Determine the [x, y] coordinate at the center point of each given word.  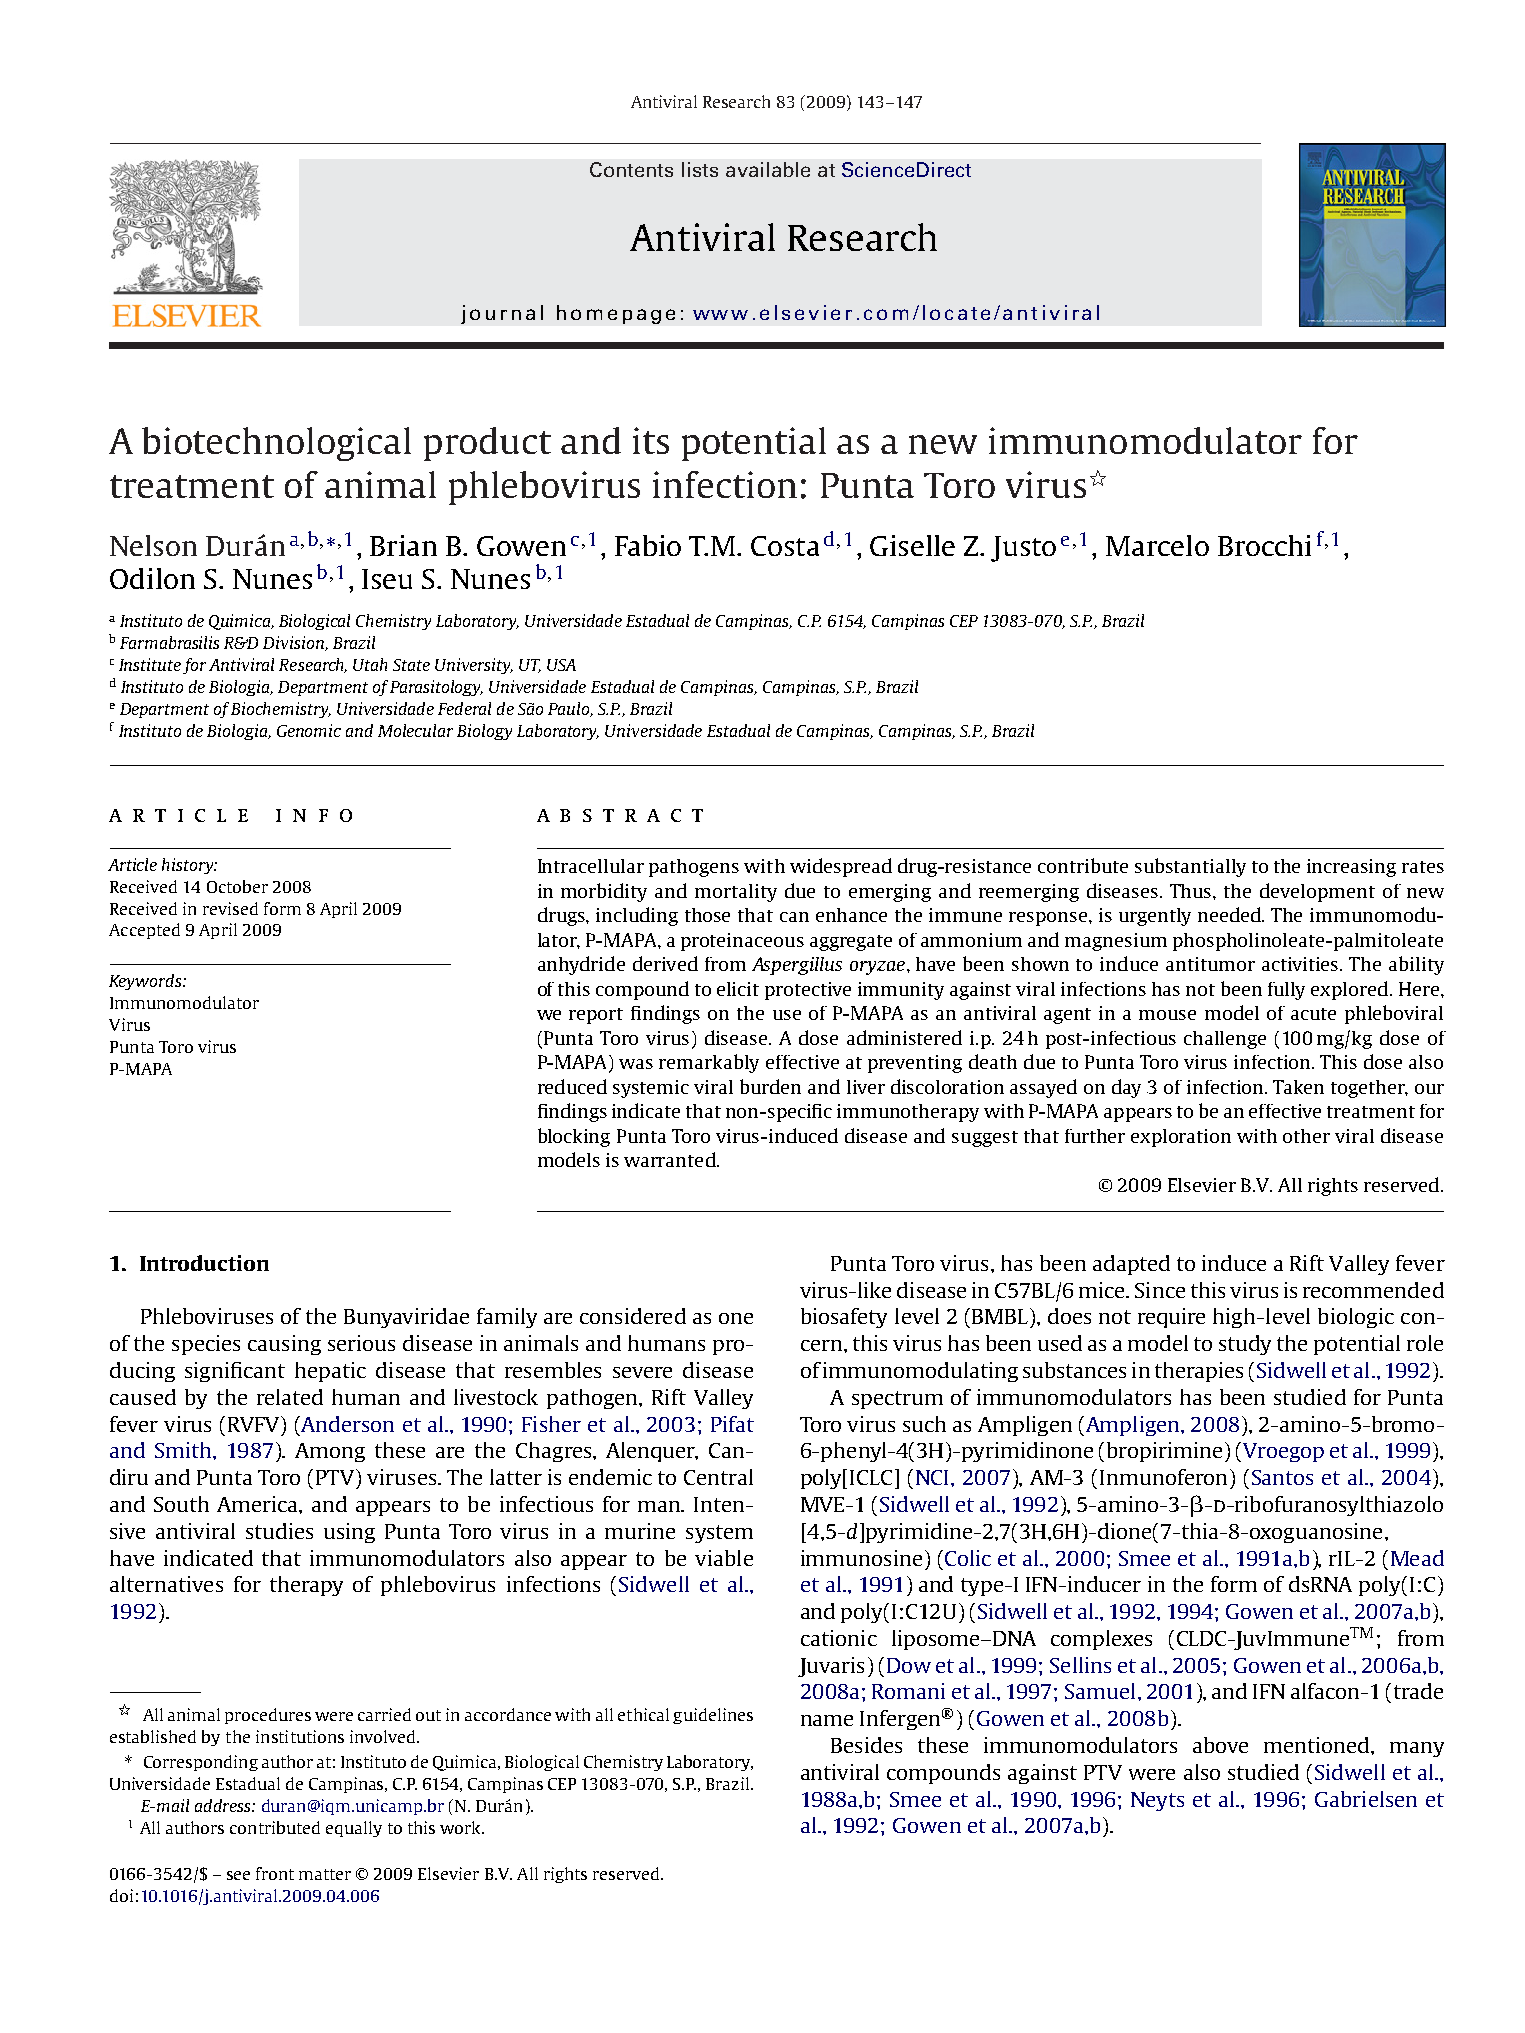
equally [354, 1829]
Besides [866, 1745]
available [768, 169]
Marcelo [1157, 545]
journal [502, 314]
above [1220, 1745]
